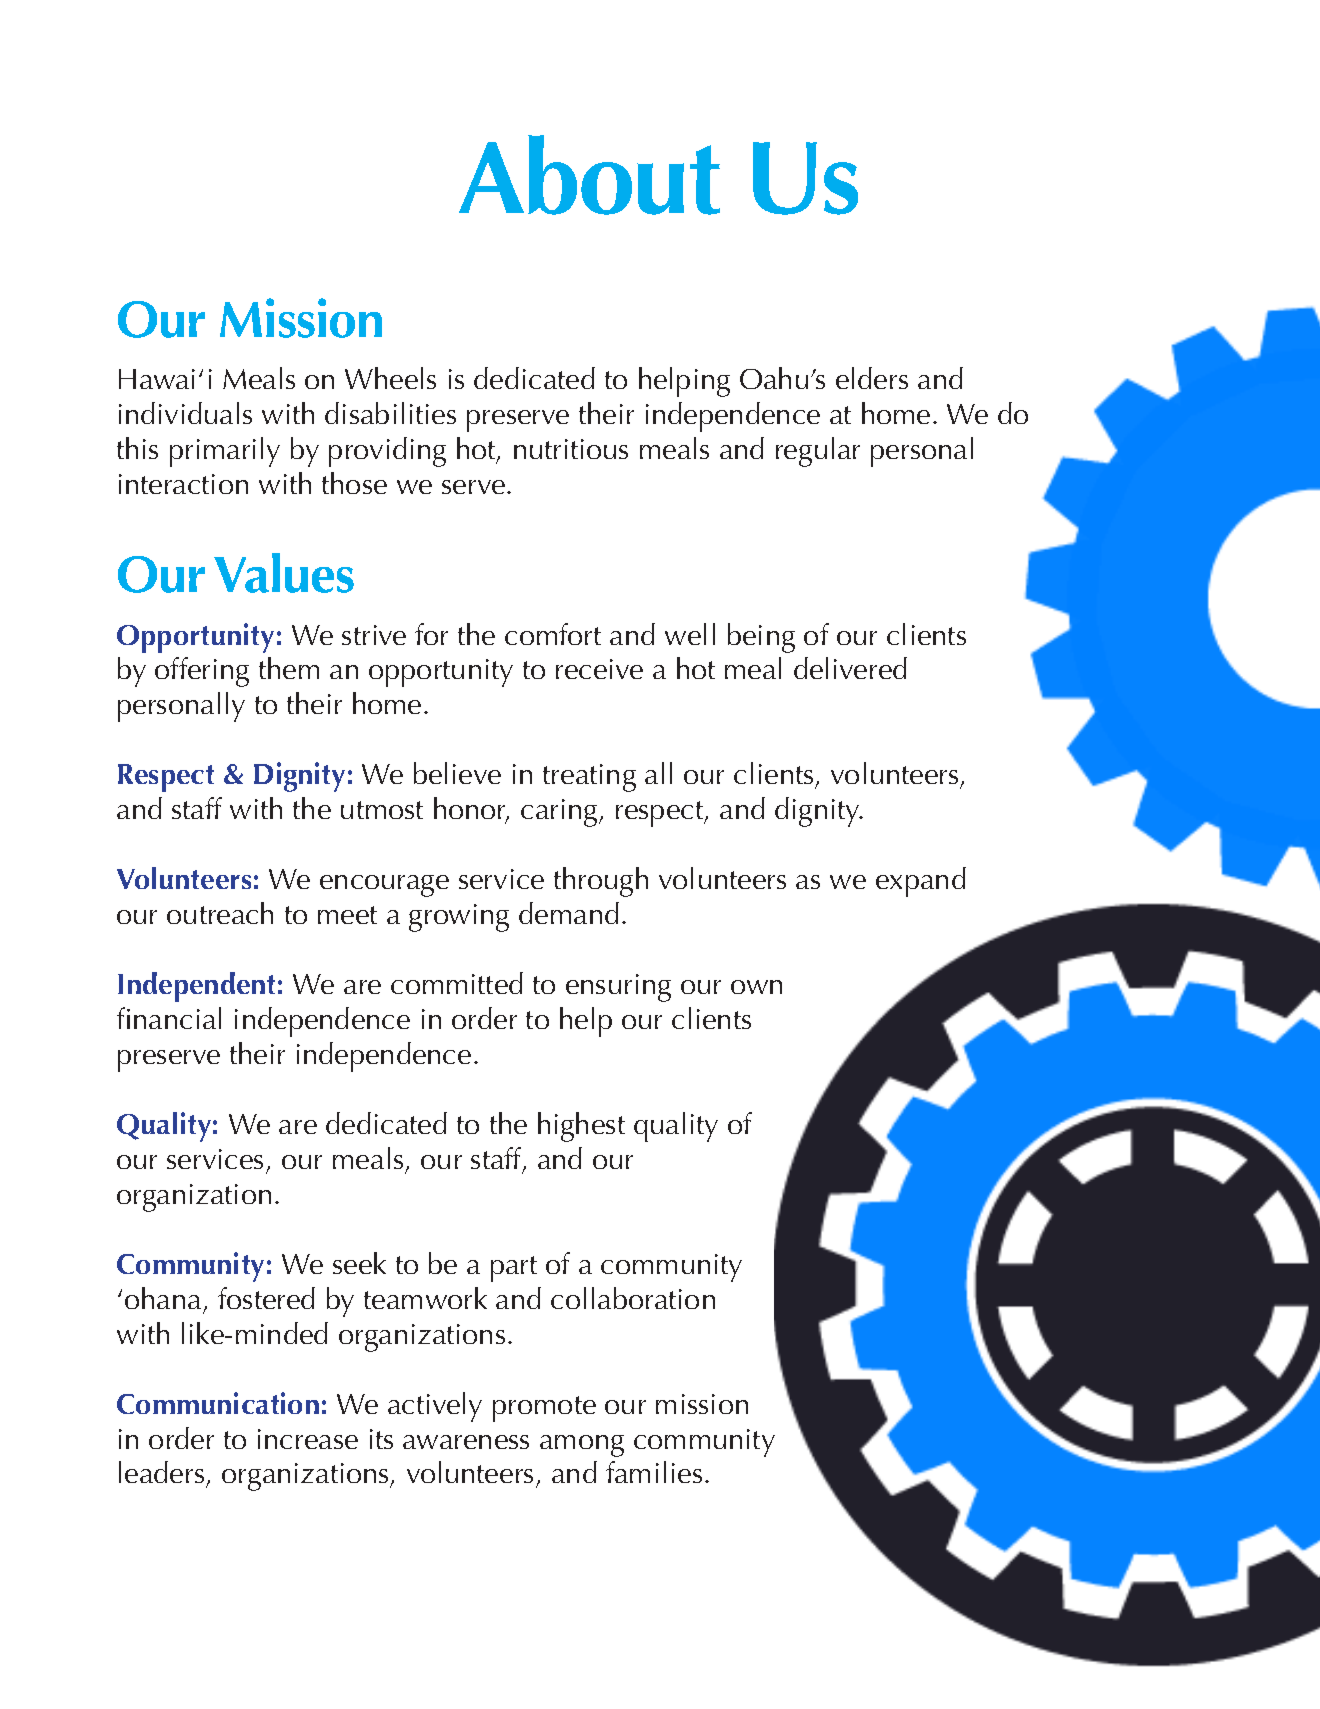 This document has height=1709, width=1320. Describe the element at coordinates (872, 378) in the document. I see `elders` at that location.
